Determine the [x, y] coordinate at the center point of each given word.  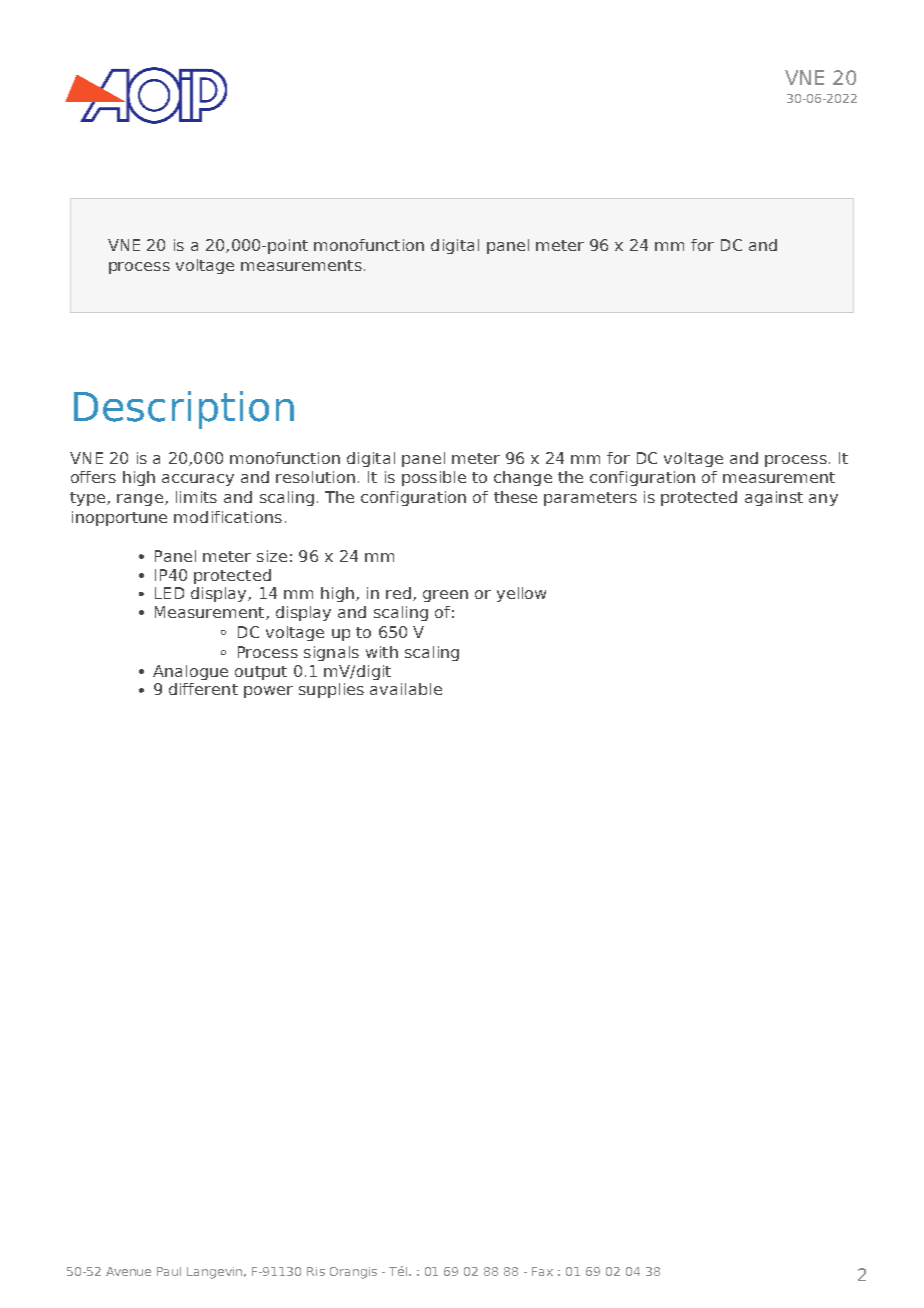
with [382, 652]
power [268, 692]
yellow [521, 594]
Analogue [190, 672]
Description [184, 410]
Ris [316, 1271]
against [774, 498]
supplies [331, 690]
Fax [542, 1271]
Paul [169, 1271]
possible [434, 478]
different [203, 689]
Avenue [128, 1271]
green [445, 596]
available [406, 689]
